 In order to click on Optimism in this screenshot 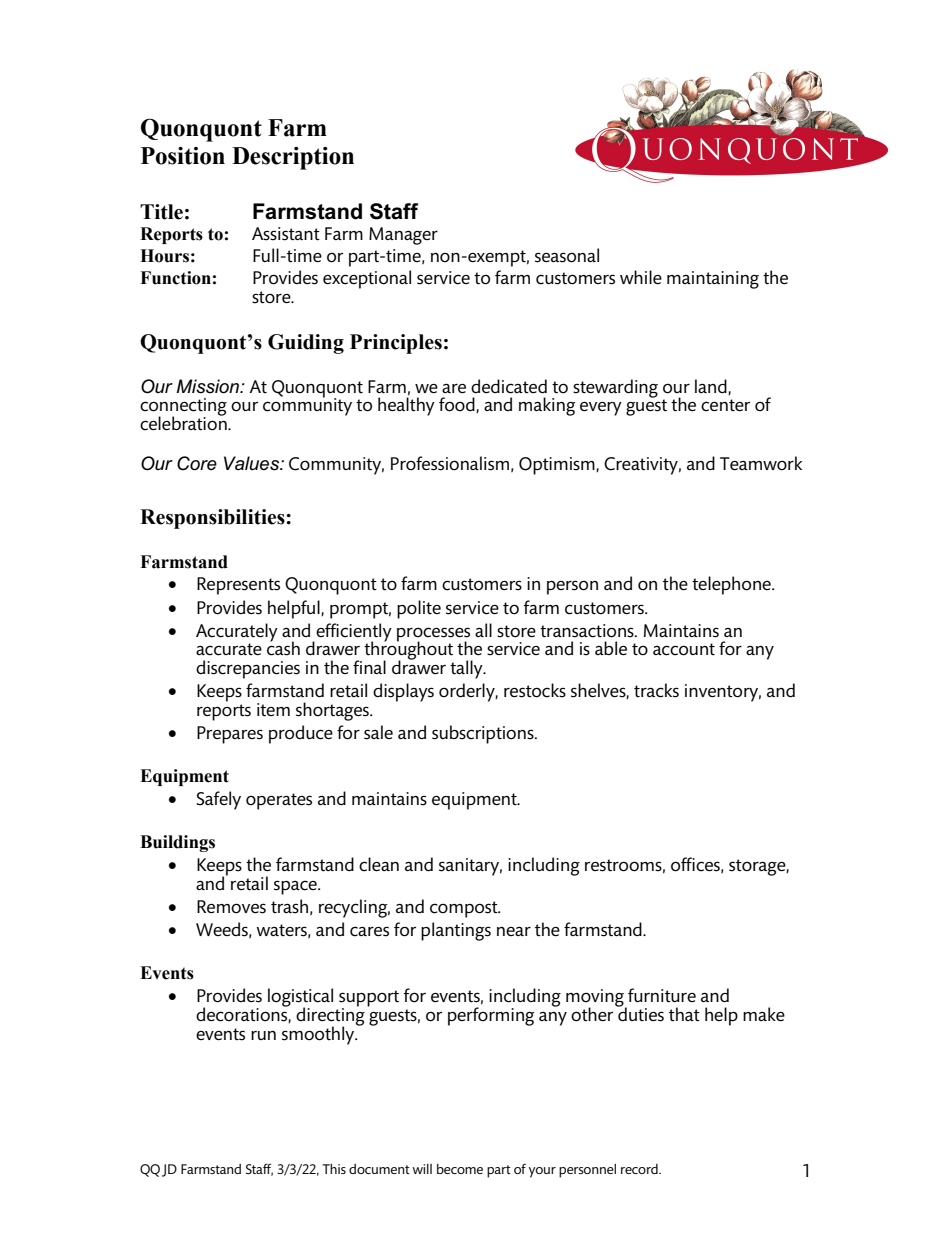, I will do `click(558, 466)`.
